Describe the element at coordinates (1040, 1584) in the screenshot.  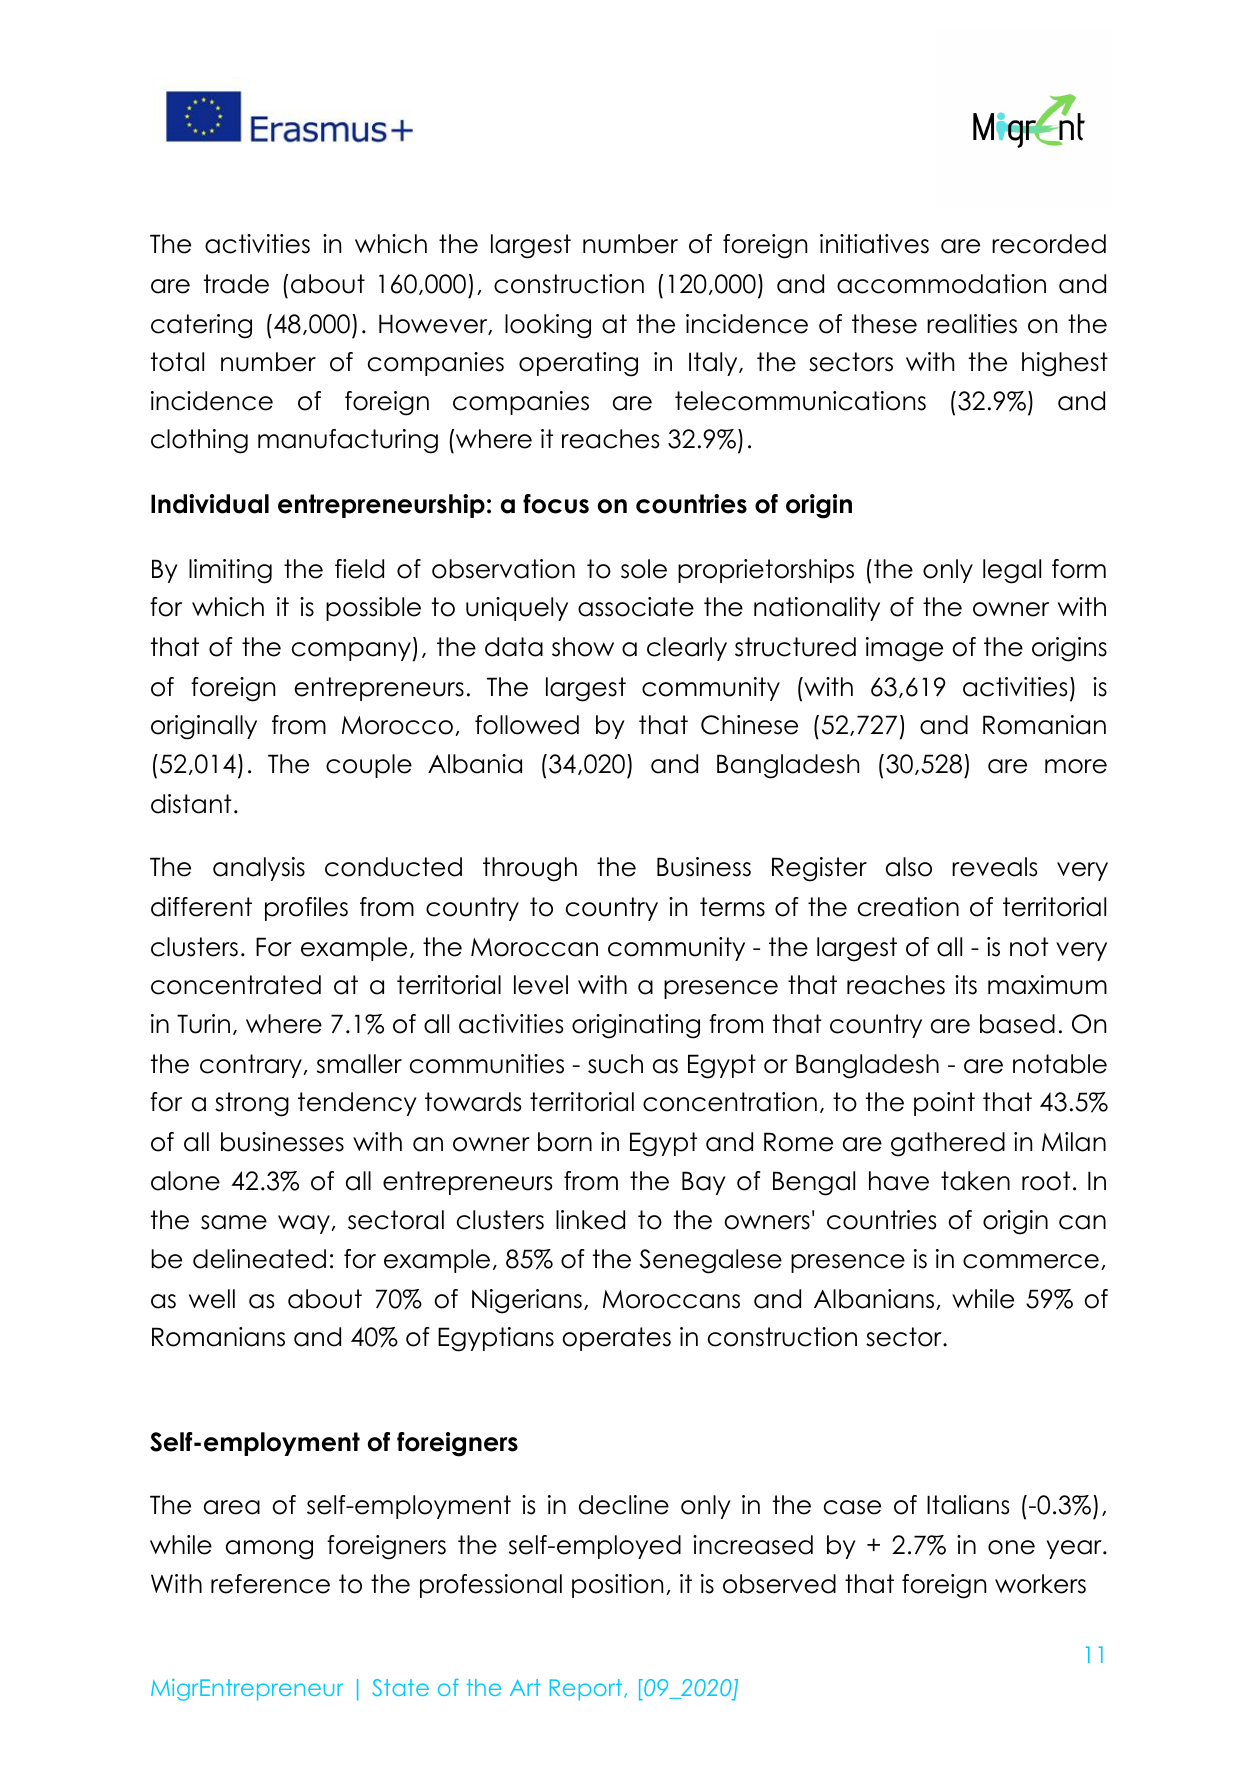
I see `workers` at that location.
